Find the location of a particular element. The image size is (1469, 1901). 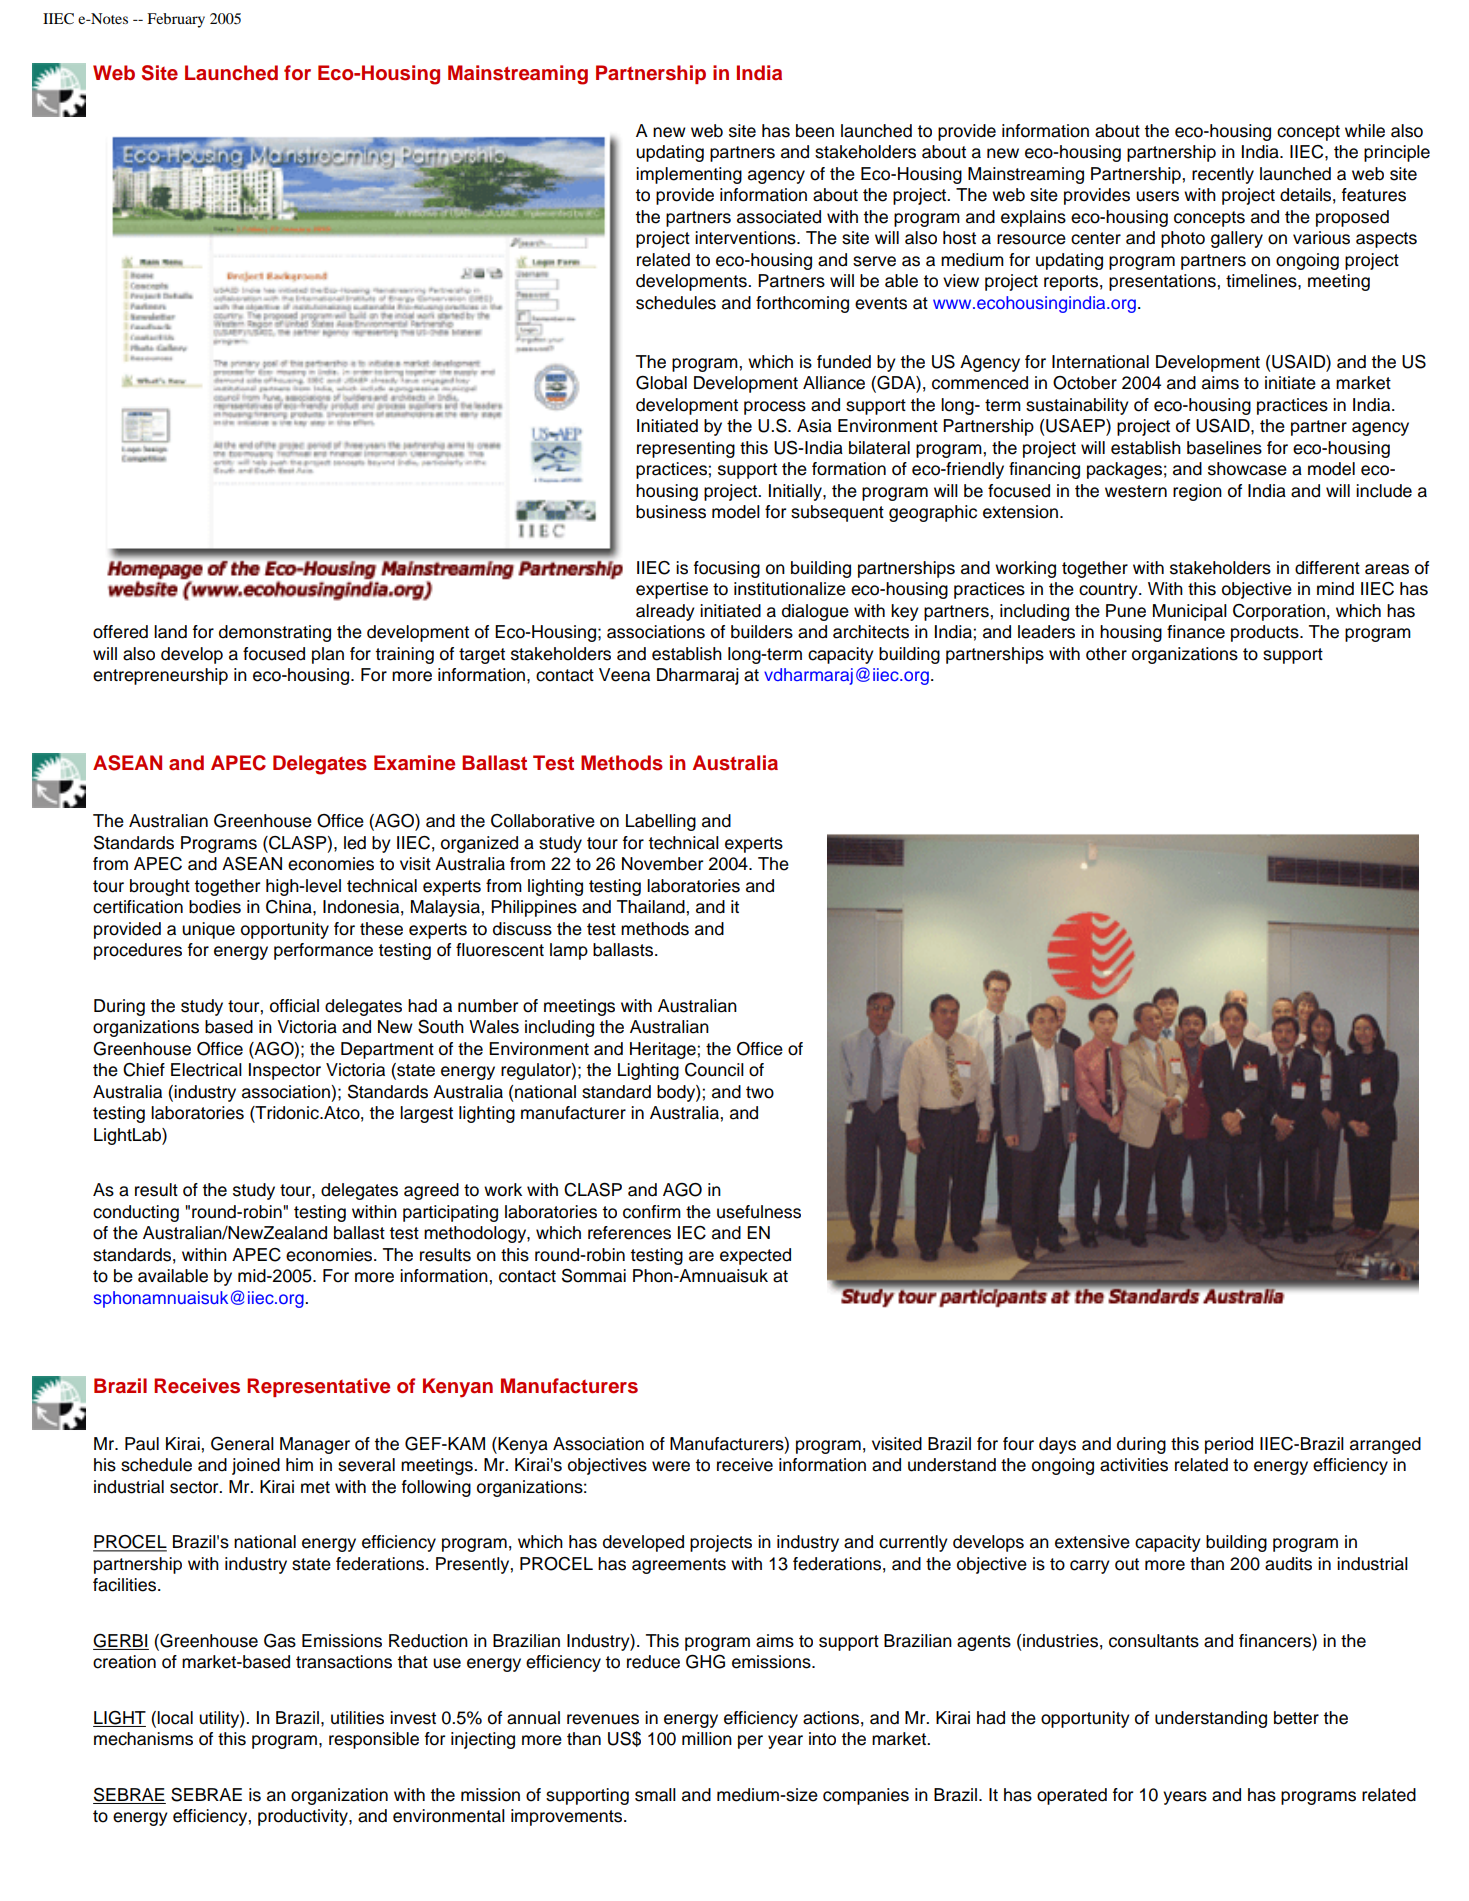

builders is located at coordinates (762, 632).
